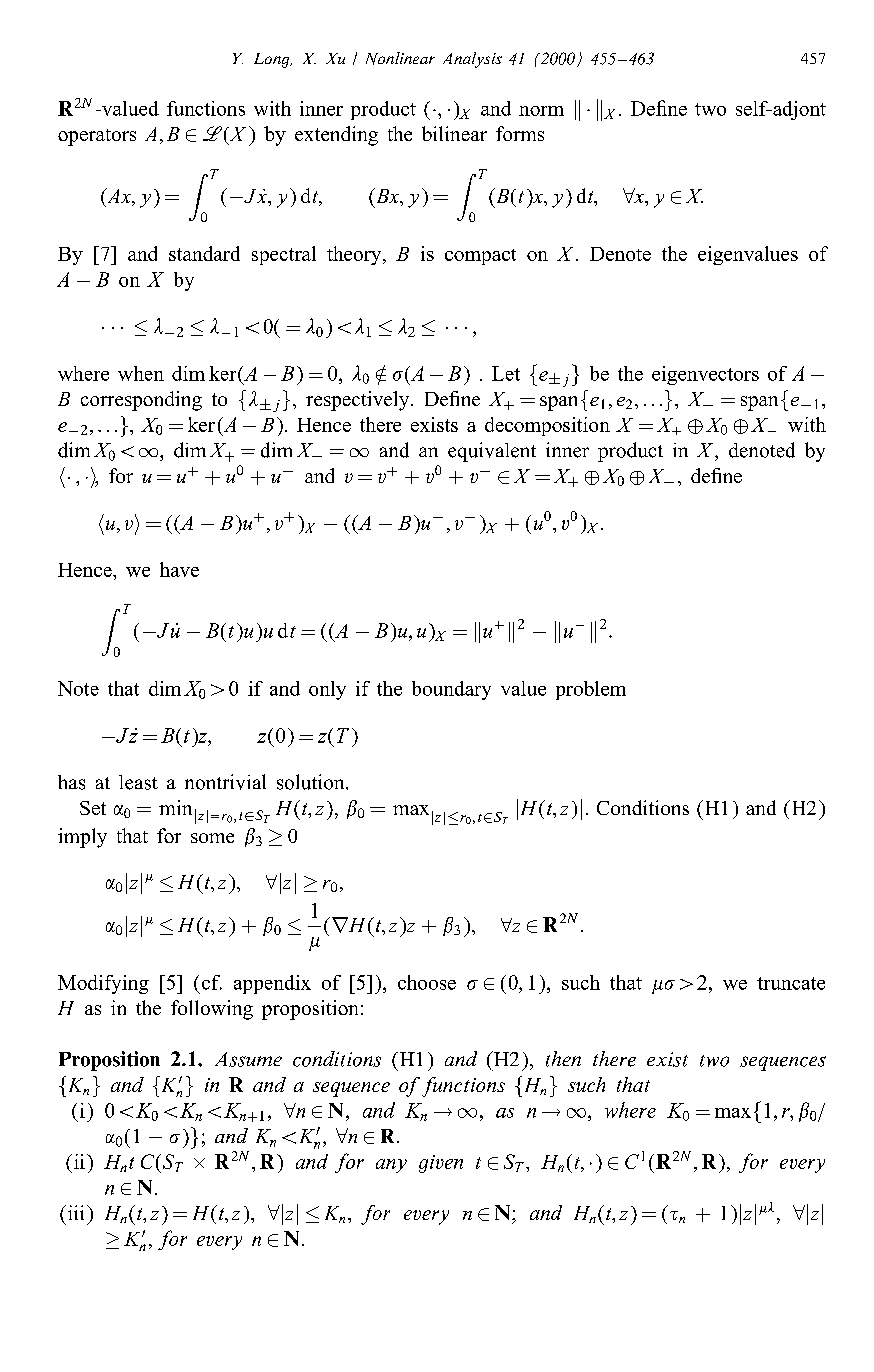 This page has height=1372, width=874. What do you see at coordinates (451, 690) in the page?
I see `boundary` at bounding box center [451, 690].
